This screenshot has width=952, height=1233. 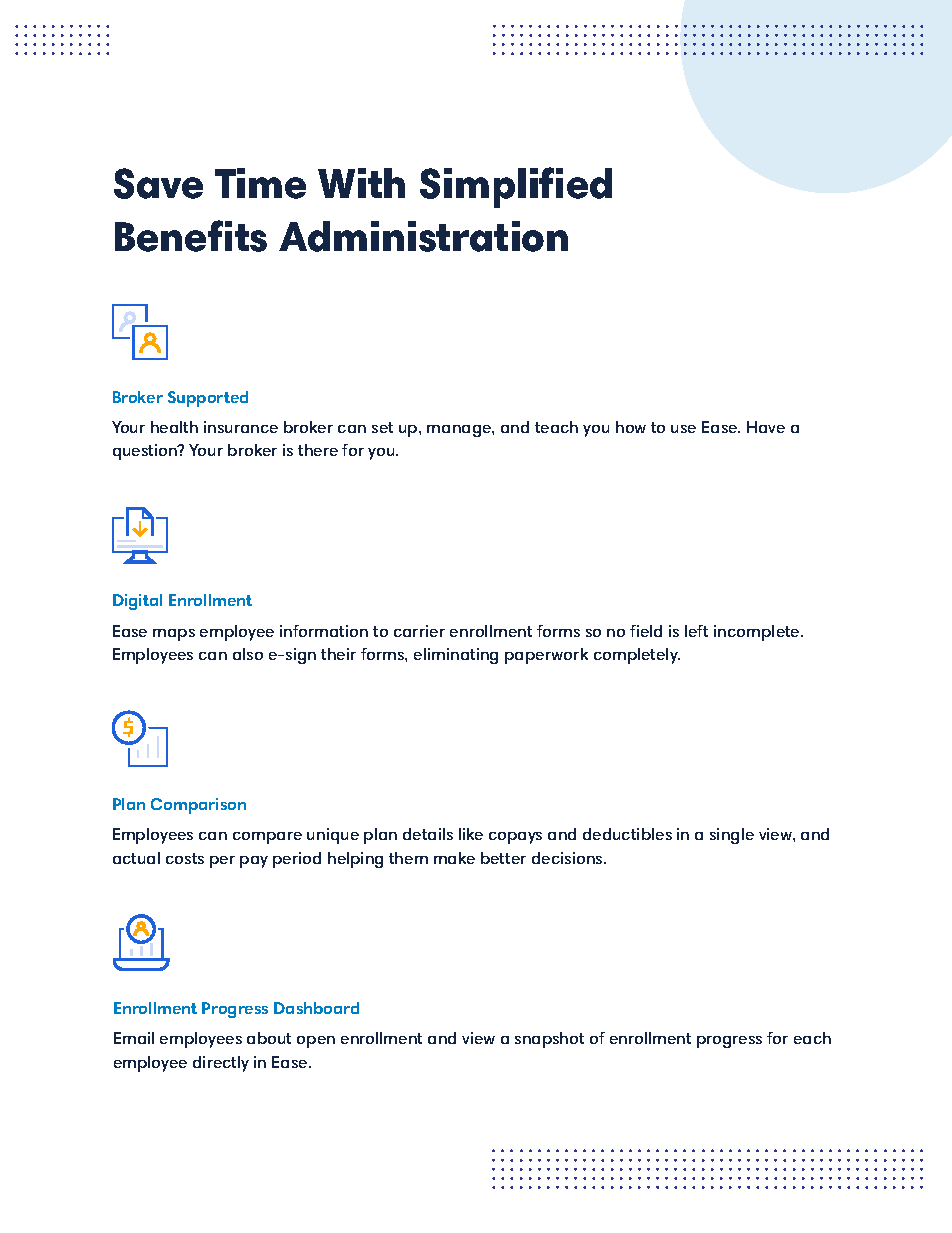 I want to click on Administration, so click(x=423, y=236).
